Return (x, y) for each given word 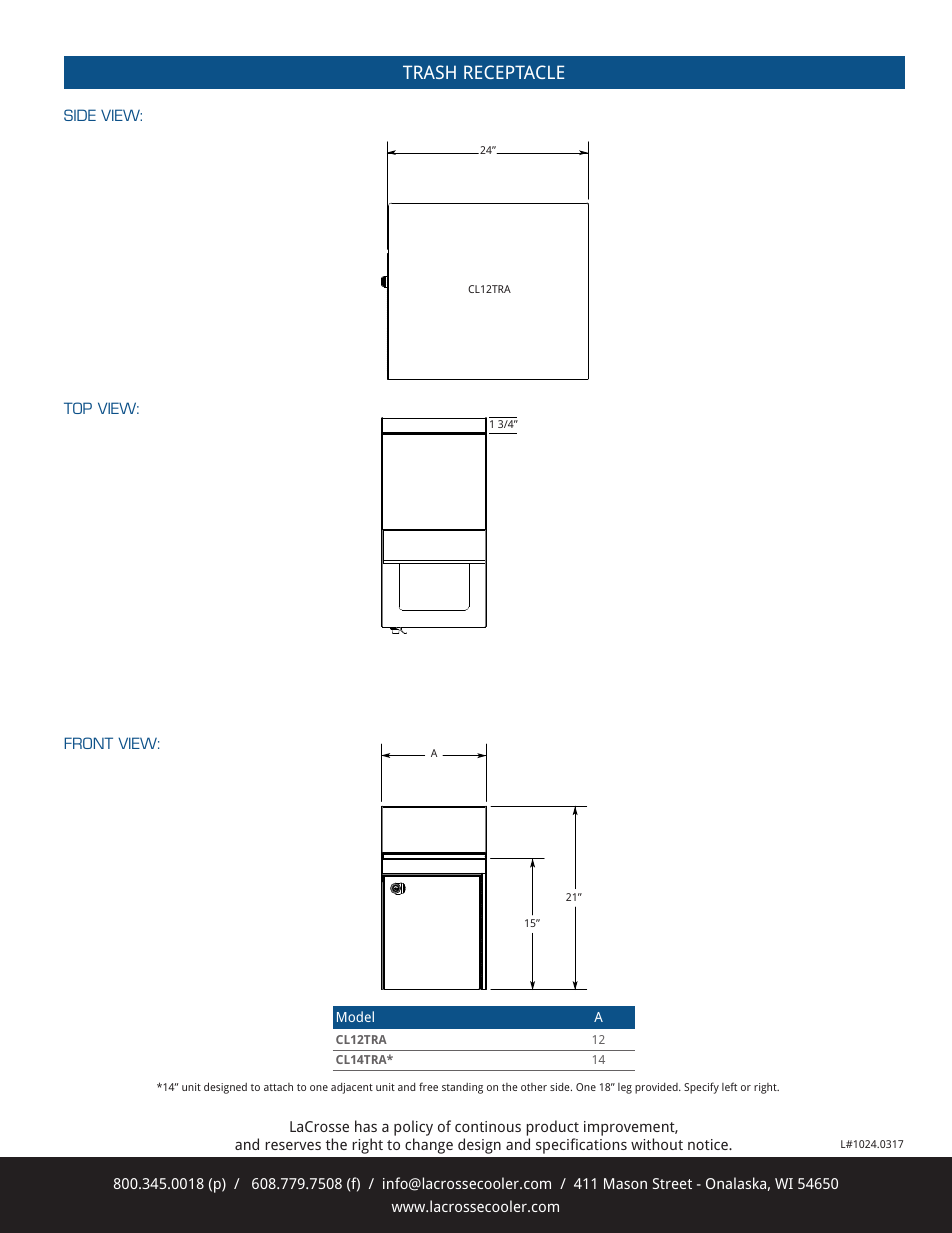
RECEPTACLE (514, 72)
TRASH (429, 72)
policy (413, 1129)
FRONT (88, 743)
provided (657, 1088)
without (657, 1144)
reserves (293, 1145)
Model (355, 1016)
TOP (78, 408)
